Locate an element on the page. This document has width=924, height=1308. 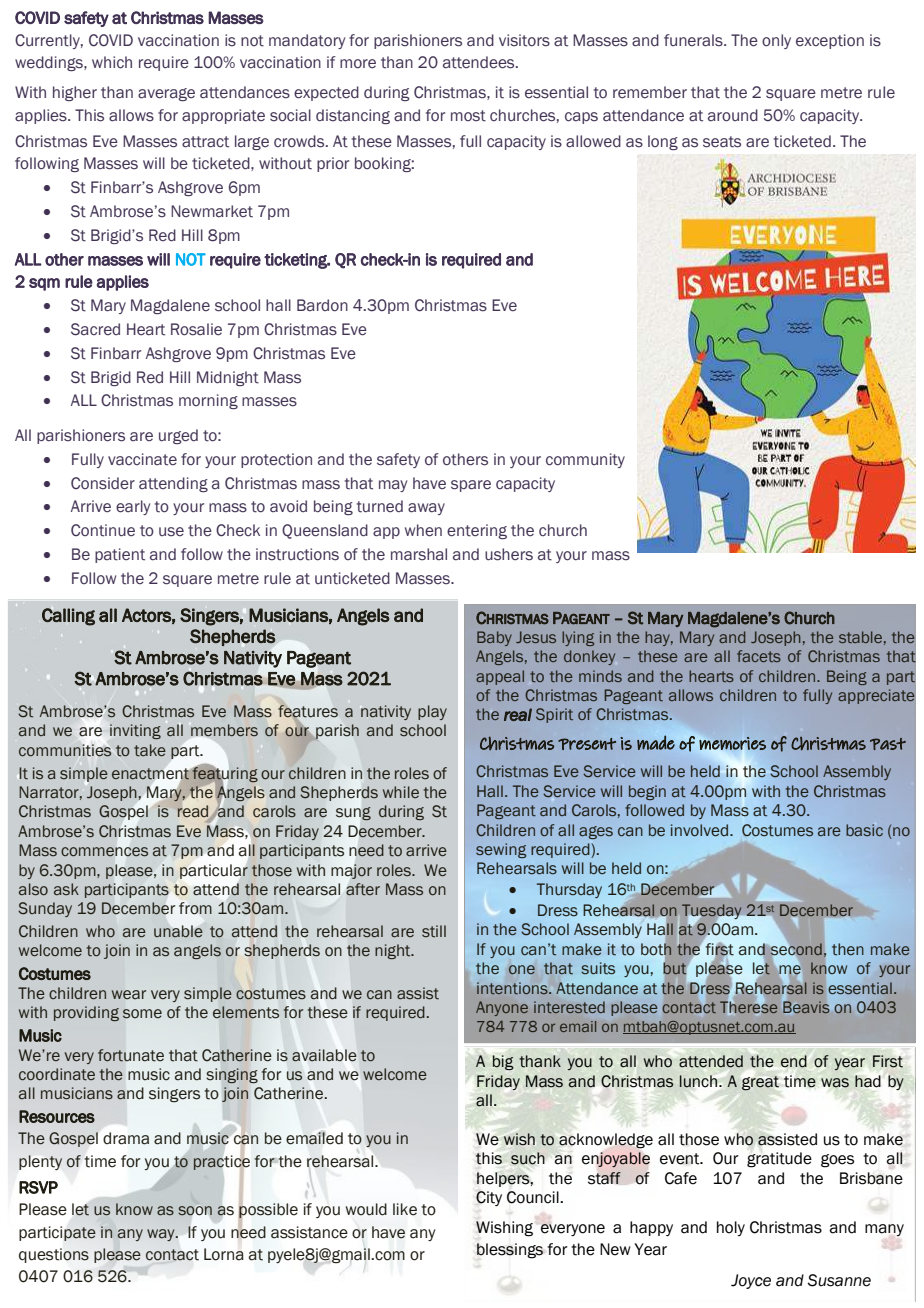
most is located at coordinates (468, 116).
